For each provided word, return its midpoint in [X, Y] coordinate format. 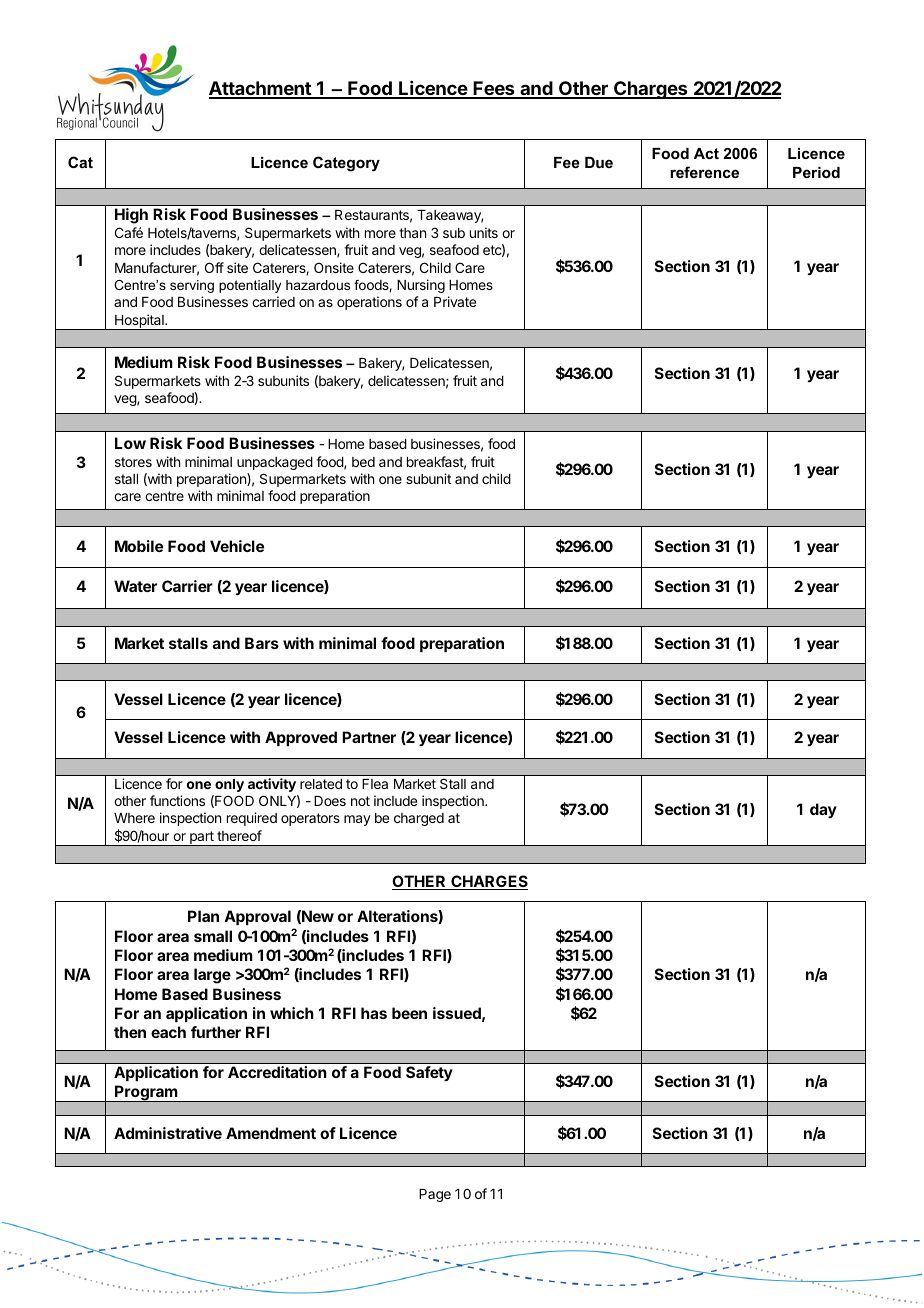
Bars [262, 643]
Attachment [261, 89]
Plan [203, 916]
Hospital [139, 322]
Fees [494, 89]
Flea [375, 784]
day [823, 810]
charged [419, 819]
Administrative [168, 1133]
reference [704, 172]
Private [455, 301]
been [409, 1013]
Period [816, 172]
